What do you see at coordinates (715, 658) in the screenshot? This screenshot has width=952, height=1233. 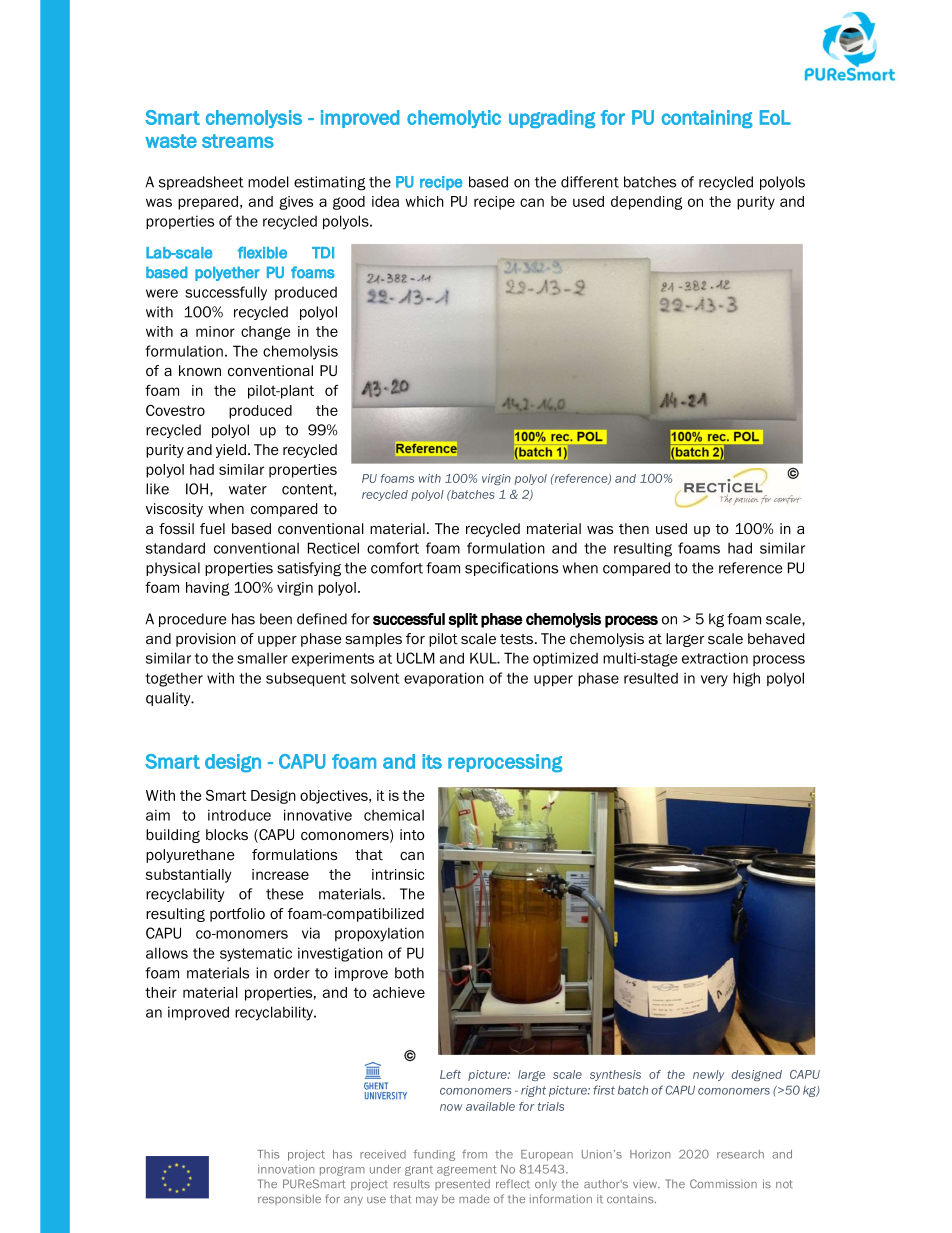 I see `extraction` at bounding box center [715, 658].
